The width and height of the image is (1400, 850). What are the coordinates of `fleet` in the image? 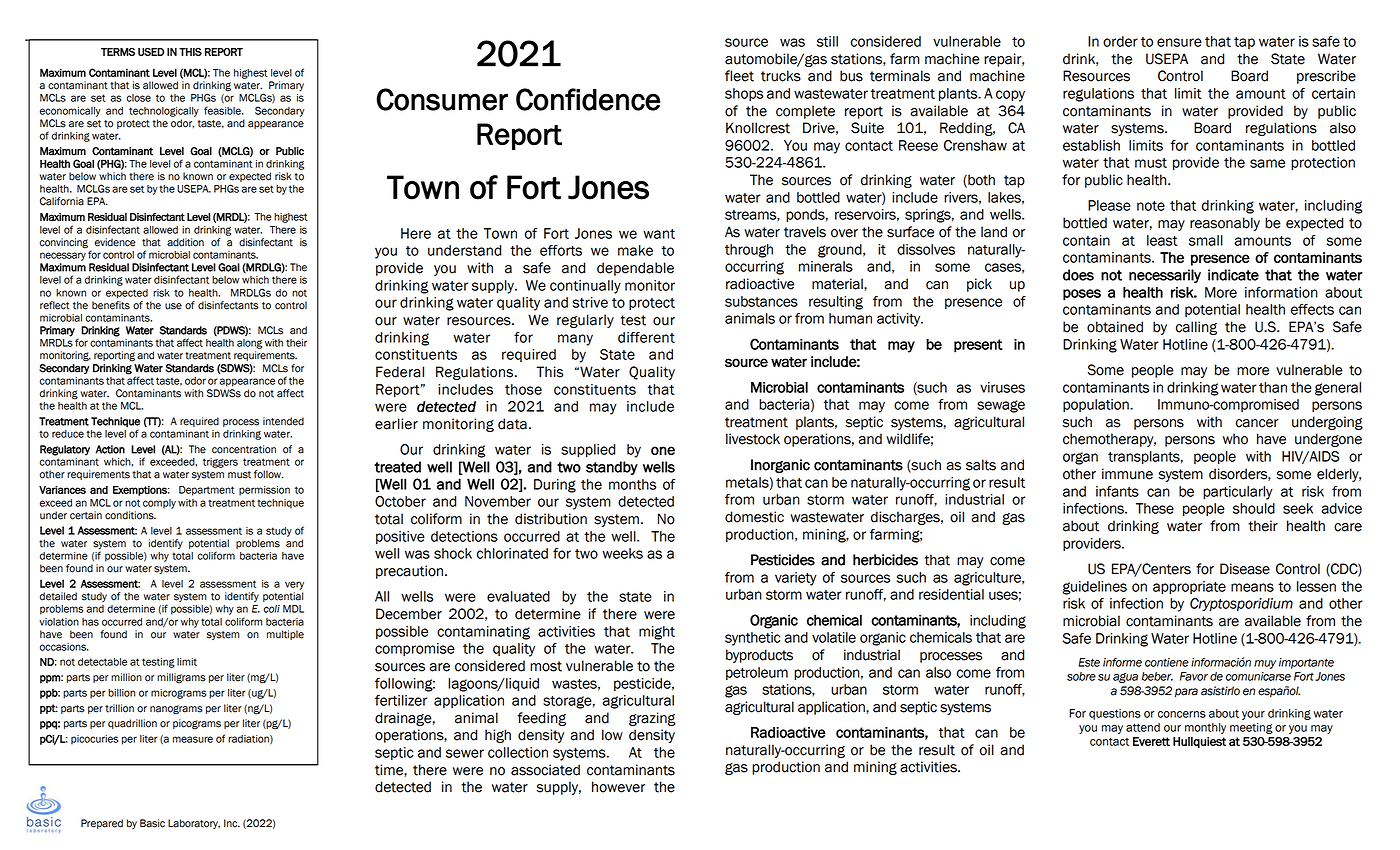 It's located at (739, 76).
